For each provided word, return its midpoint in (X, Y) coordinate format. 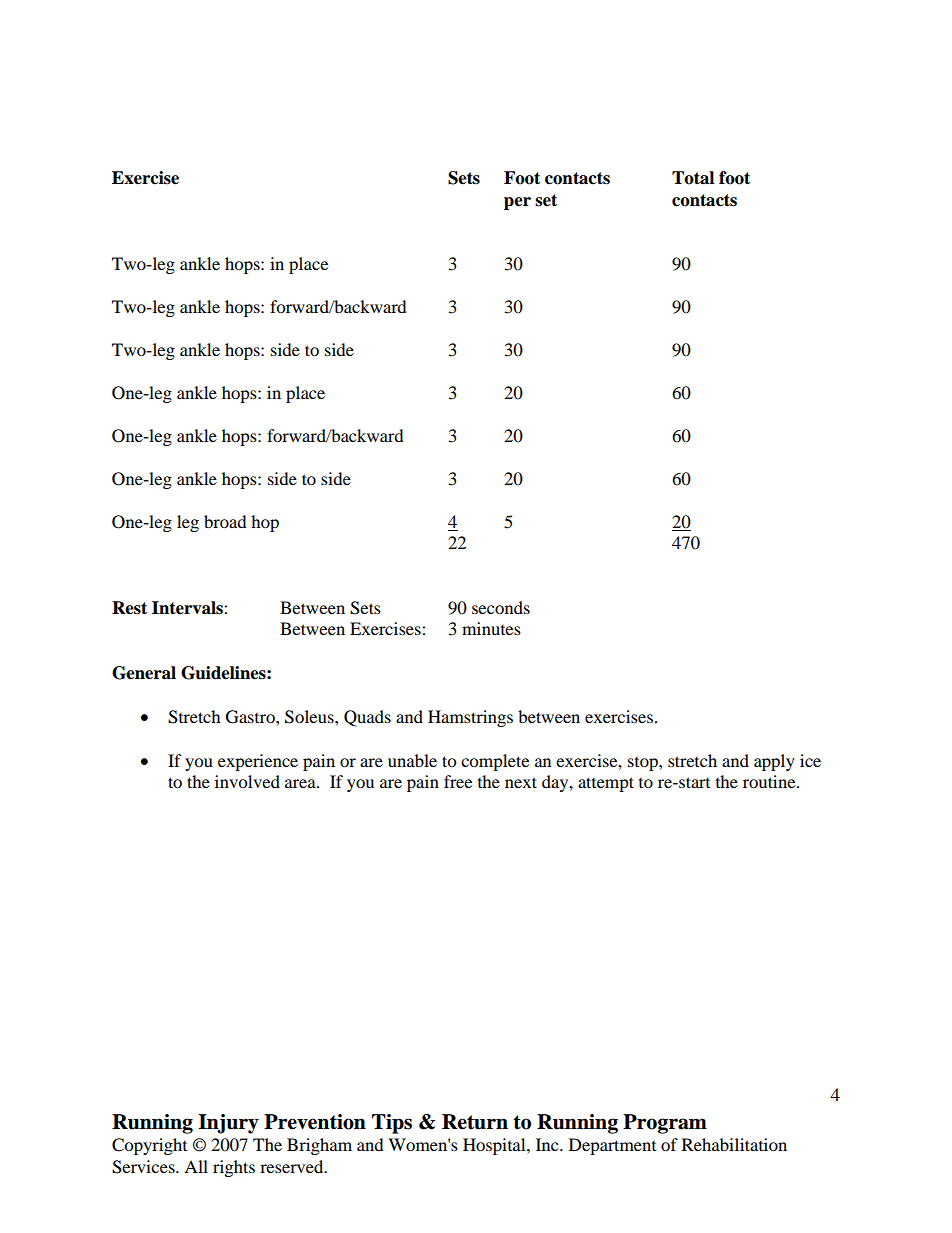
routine (770, 781)
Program (665, 1124)
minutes (491, 628)
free (458, 781)
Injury (228, 1124)
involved (247, 781)
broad (225, 521)
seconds (501, 607)
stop (644, 764)
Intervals (188, 608)
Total (693, 178)
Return (475, 1122)
